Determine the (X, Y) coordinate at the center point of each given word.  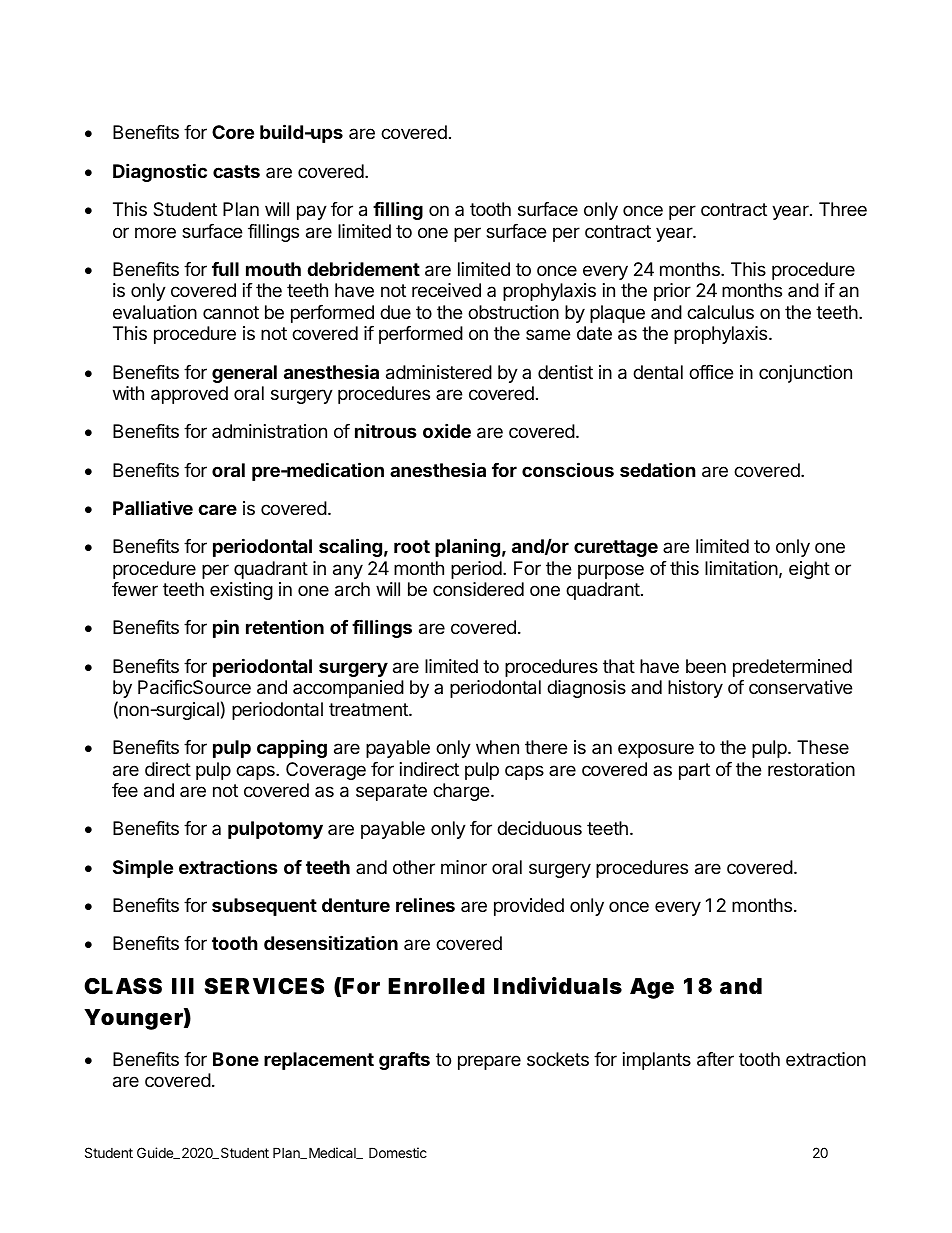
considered (478, 589)
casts (236, 171)
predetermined (792, 668)
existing (241, 591)
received (446, 290)
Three (843, 209)
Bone (236, 1059)
